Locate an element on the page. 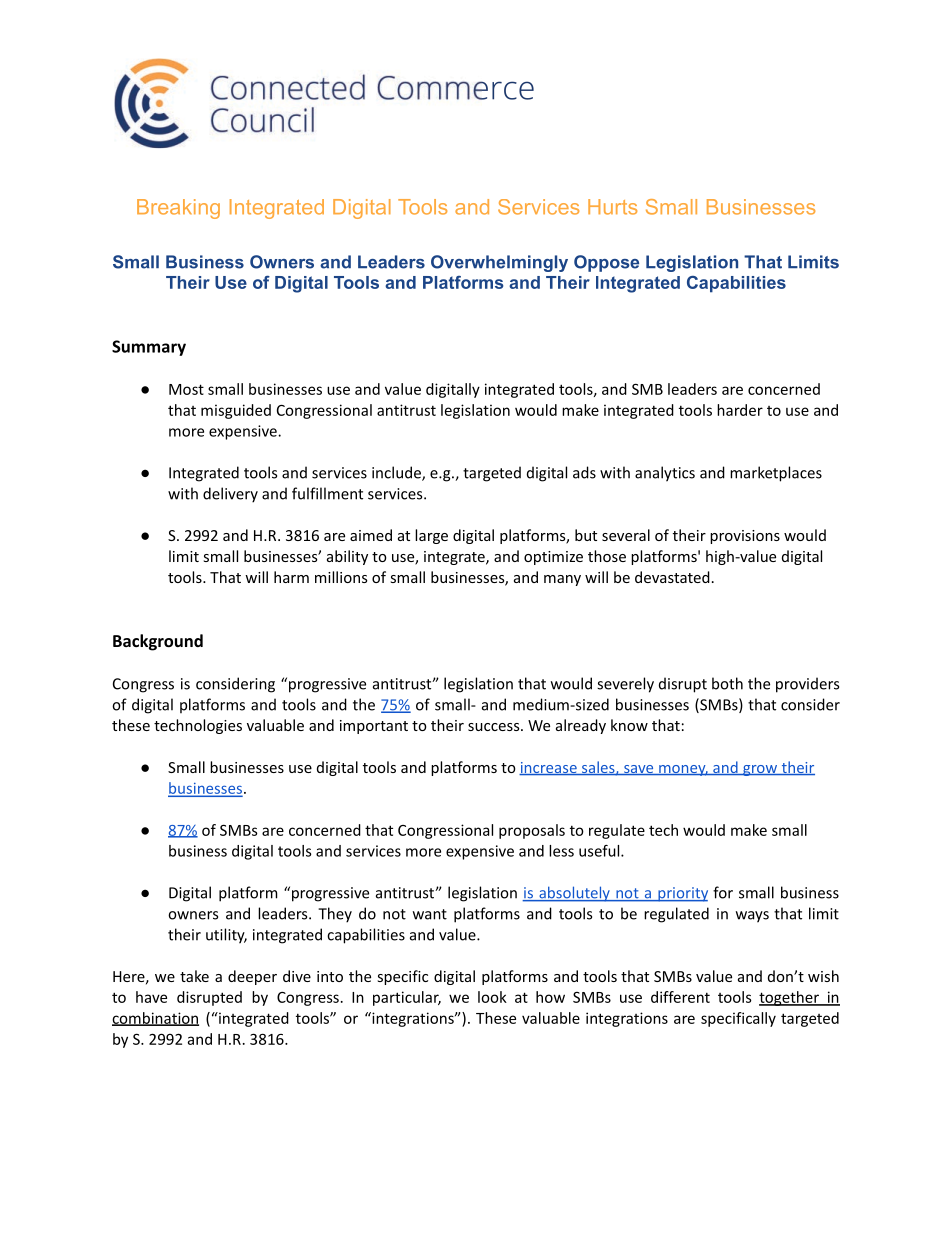  Hurts is located at coordinates (612, 207).
